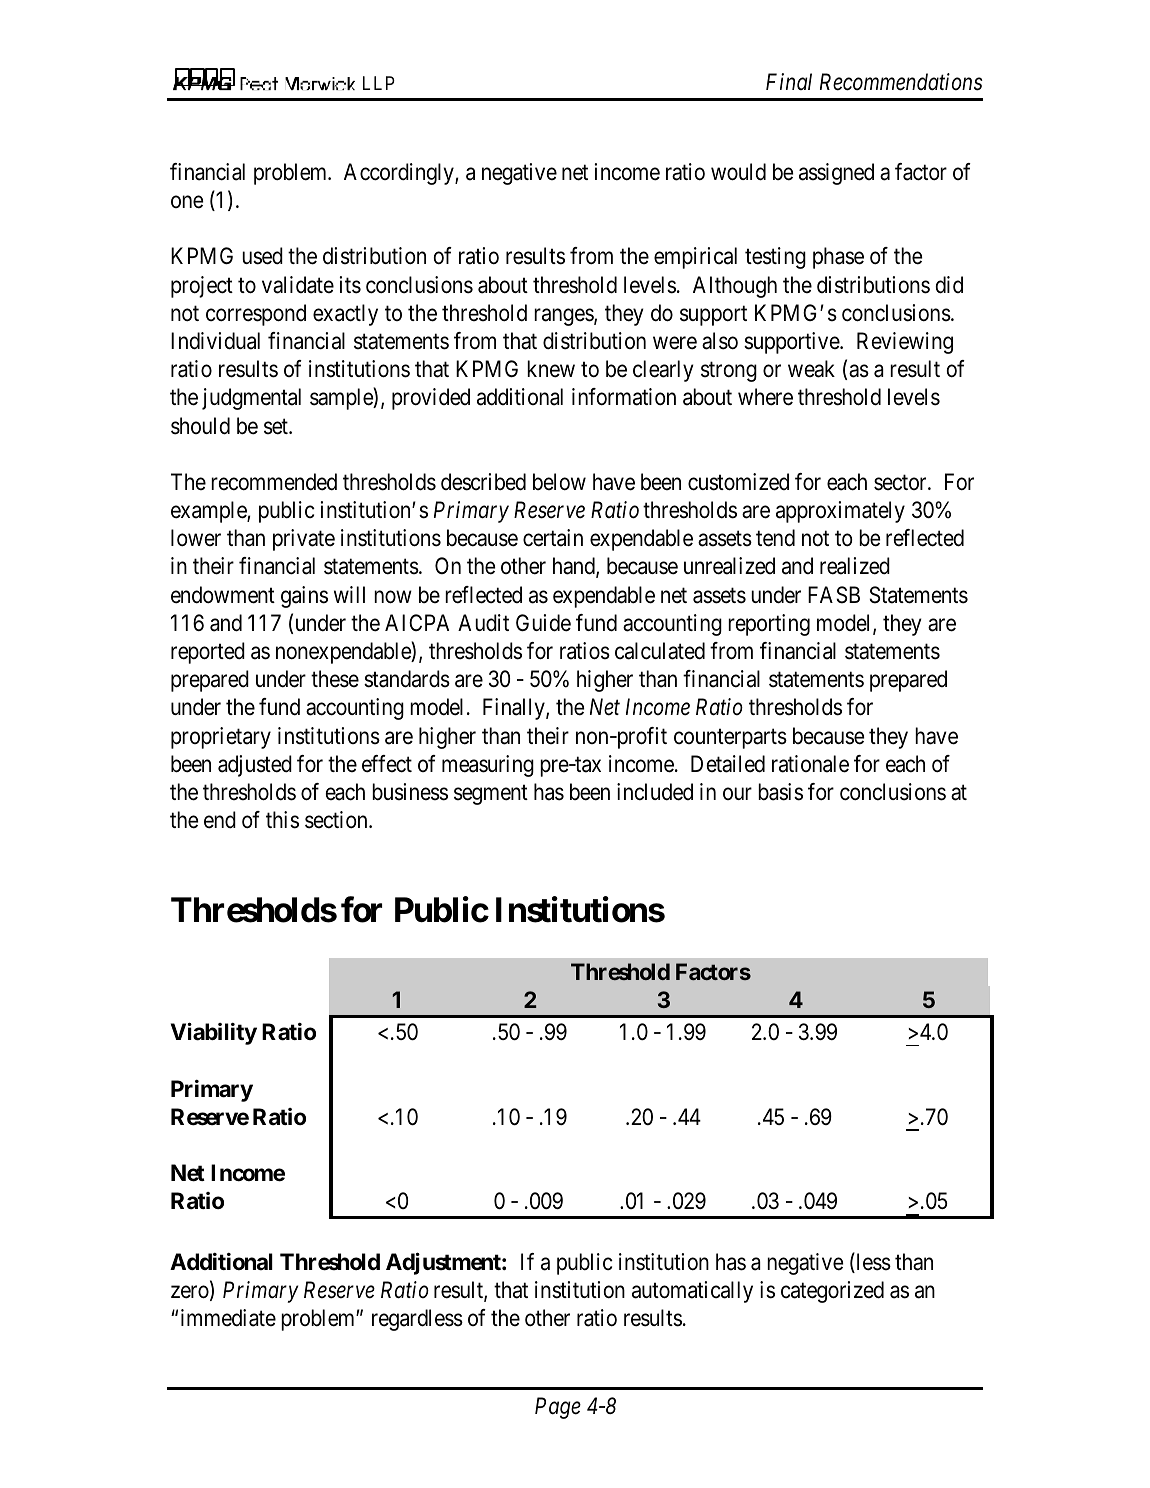 This document has width=1150, height=1488. What do you see at coordinates (692, 1292) in the document?
I see `automatically` at bounding box center [692, 1292].
